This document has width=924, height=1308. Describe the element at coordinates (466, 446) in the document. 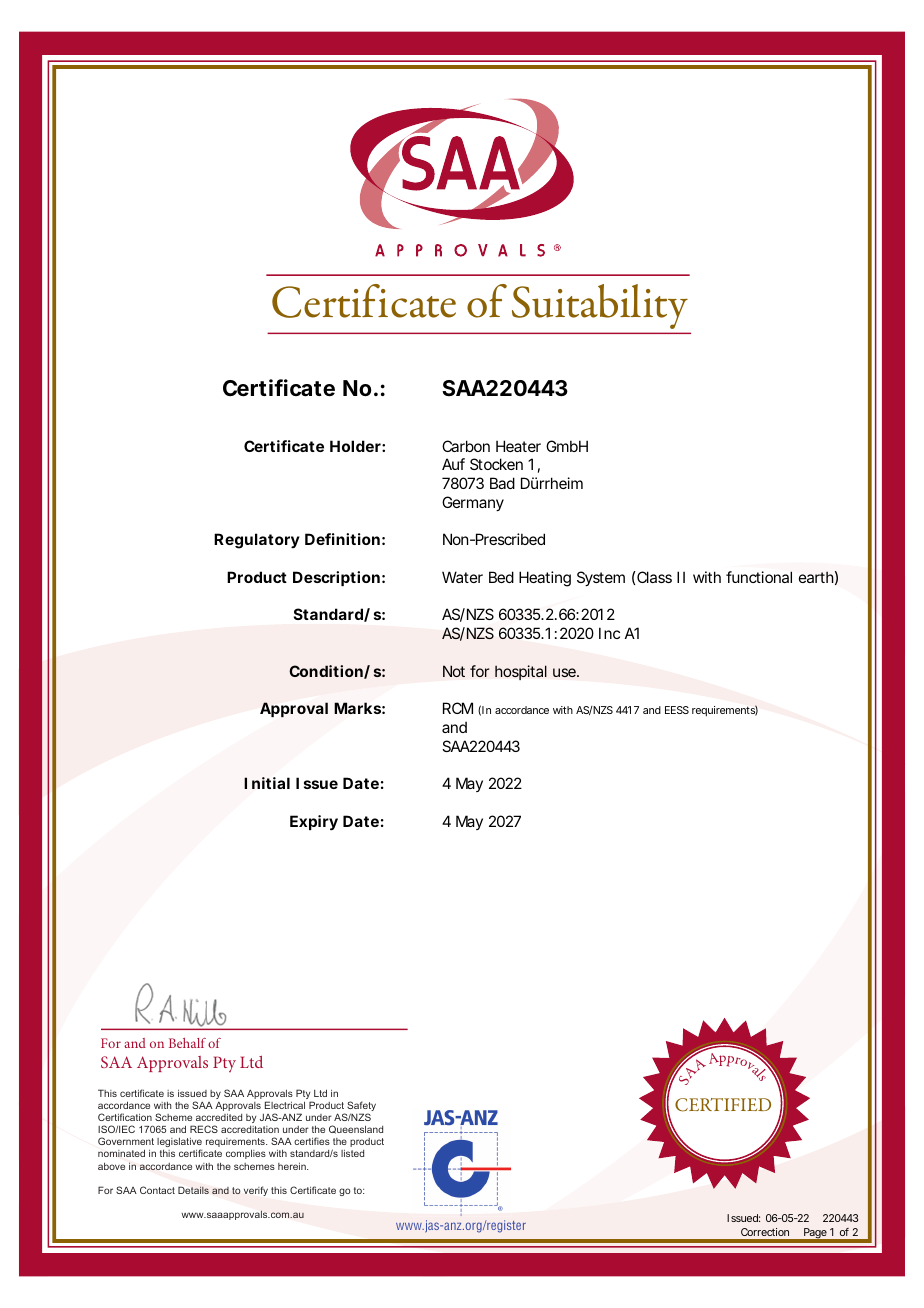

I see `Carbon` at that location.
